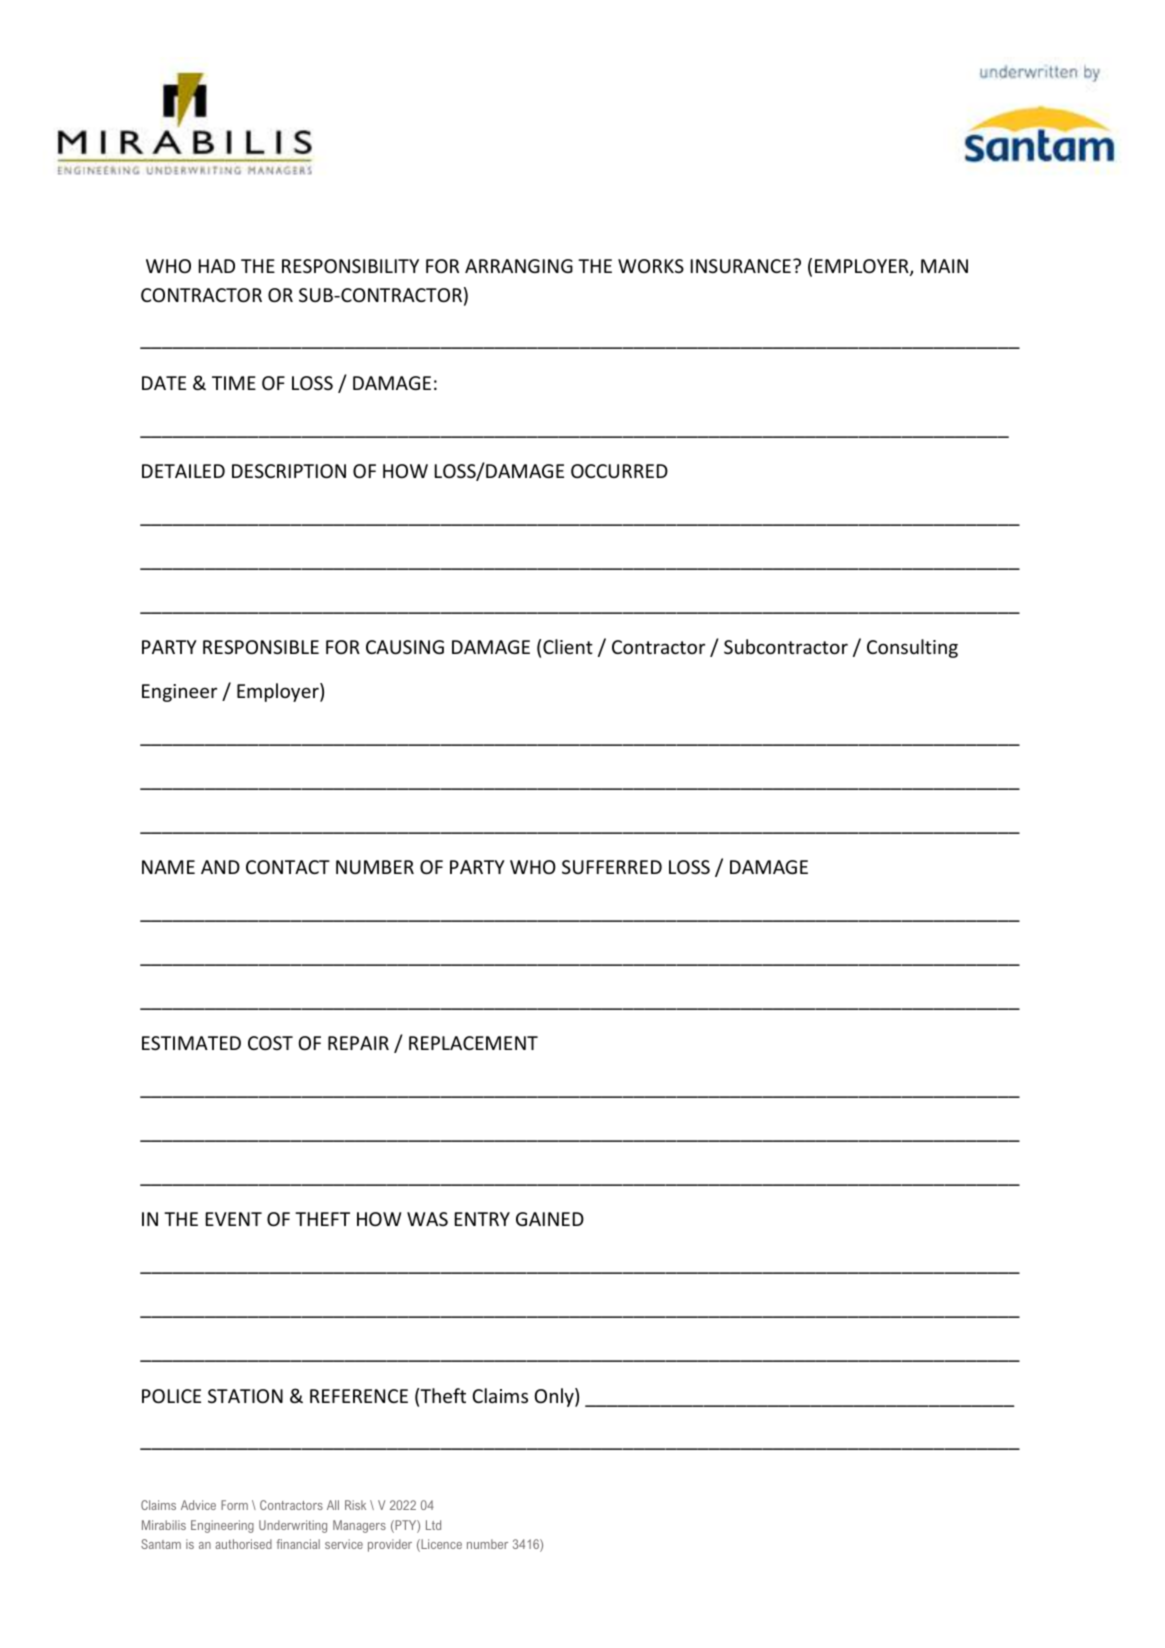  Describe the element at coordinates (944, 266) in the screenshot. I see `MAIN` at that location.
